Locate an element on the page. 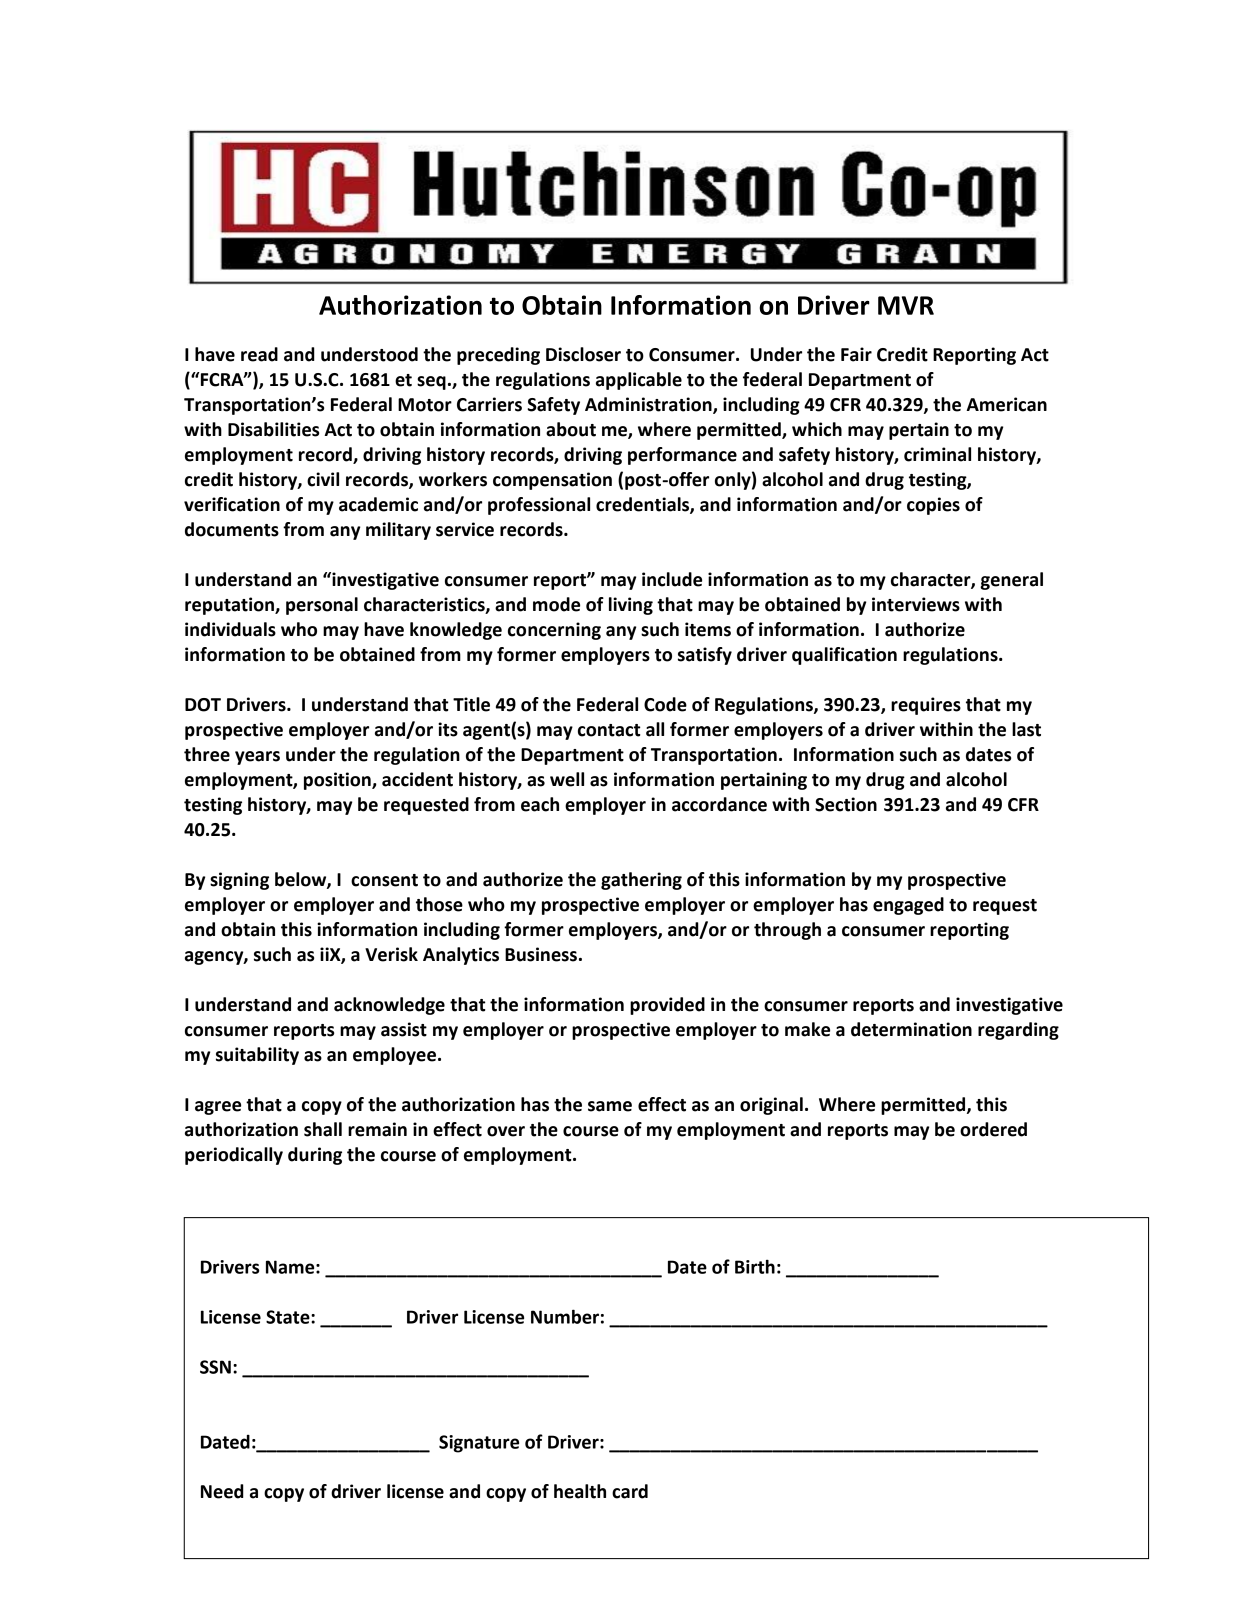 The image size is (1253, 1622). Need is located at coordinates (222, 1491).
